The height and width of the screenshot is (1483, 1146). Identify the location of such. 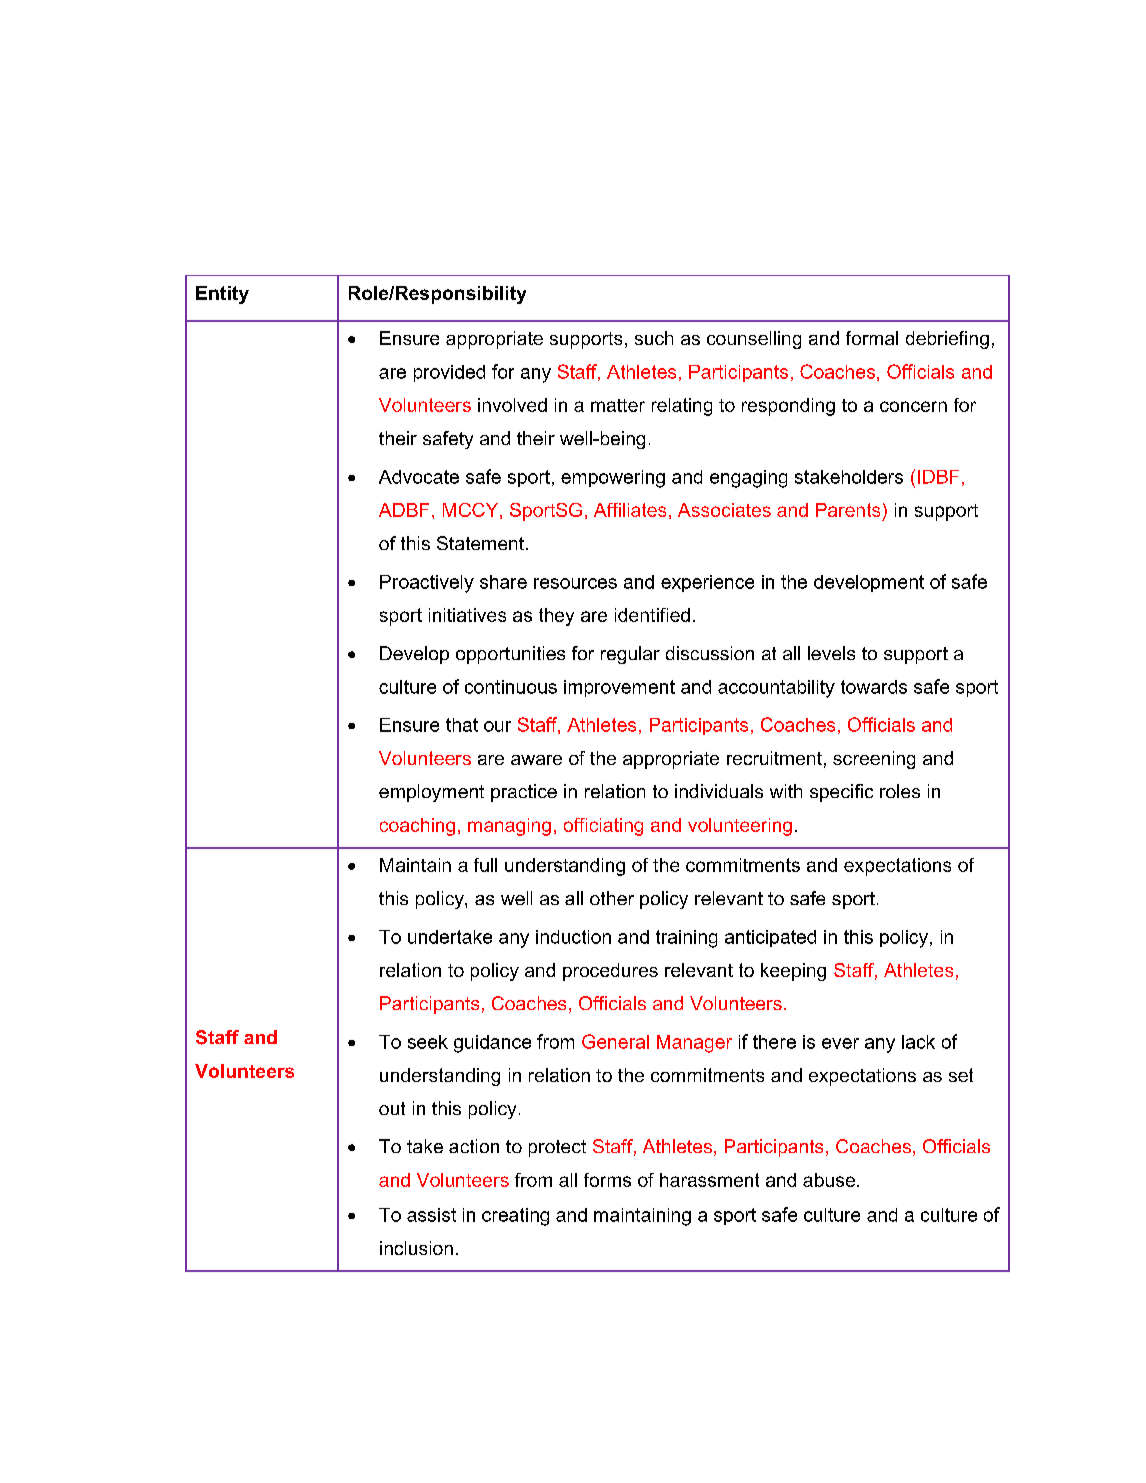
(654, 338).
